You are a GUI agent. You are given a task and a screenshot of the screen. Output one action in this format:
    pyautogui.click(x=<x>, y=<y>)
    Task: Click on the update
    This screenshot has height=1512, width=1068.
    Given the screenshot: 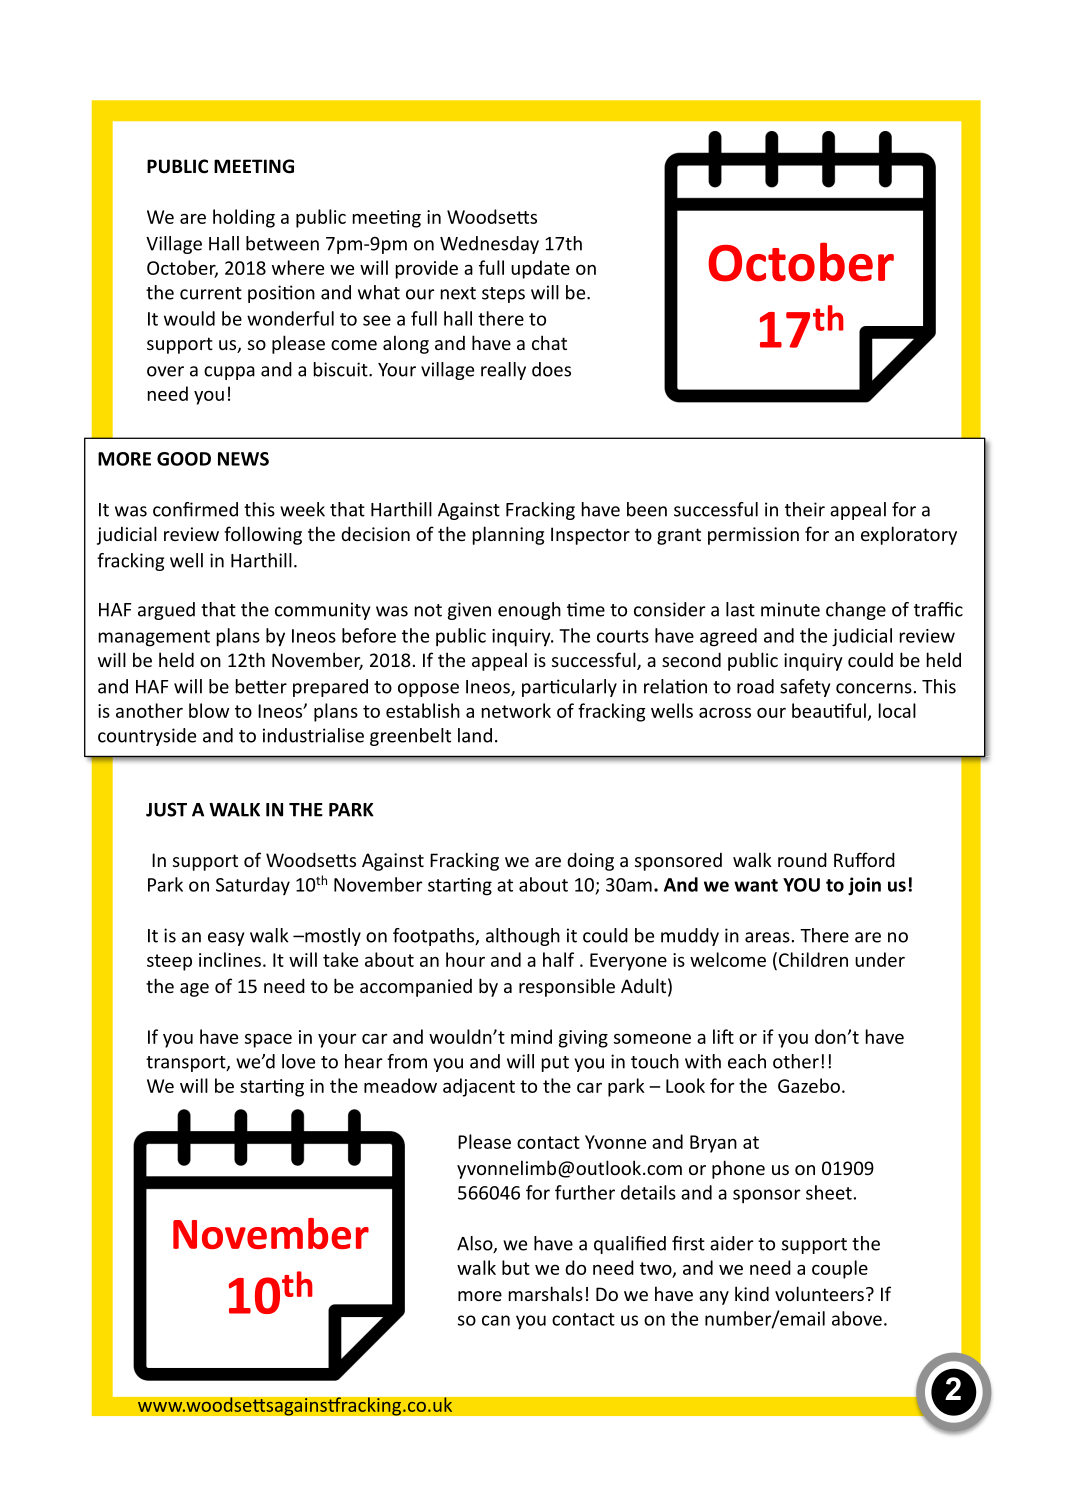 What is the action you would take?
    pyautogui.click(x=540, y=269)
